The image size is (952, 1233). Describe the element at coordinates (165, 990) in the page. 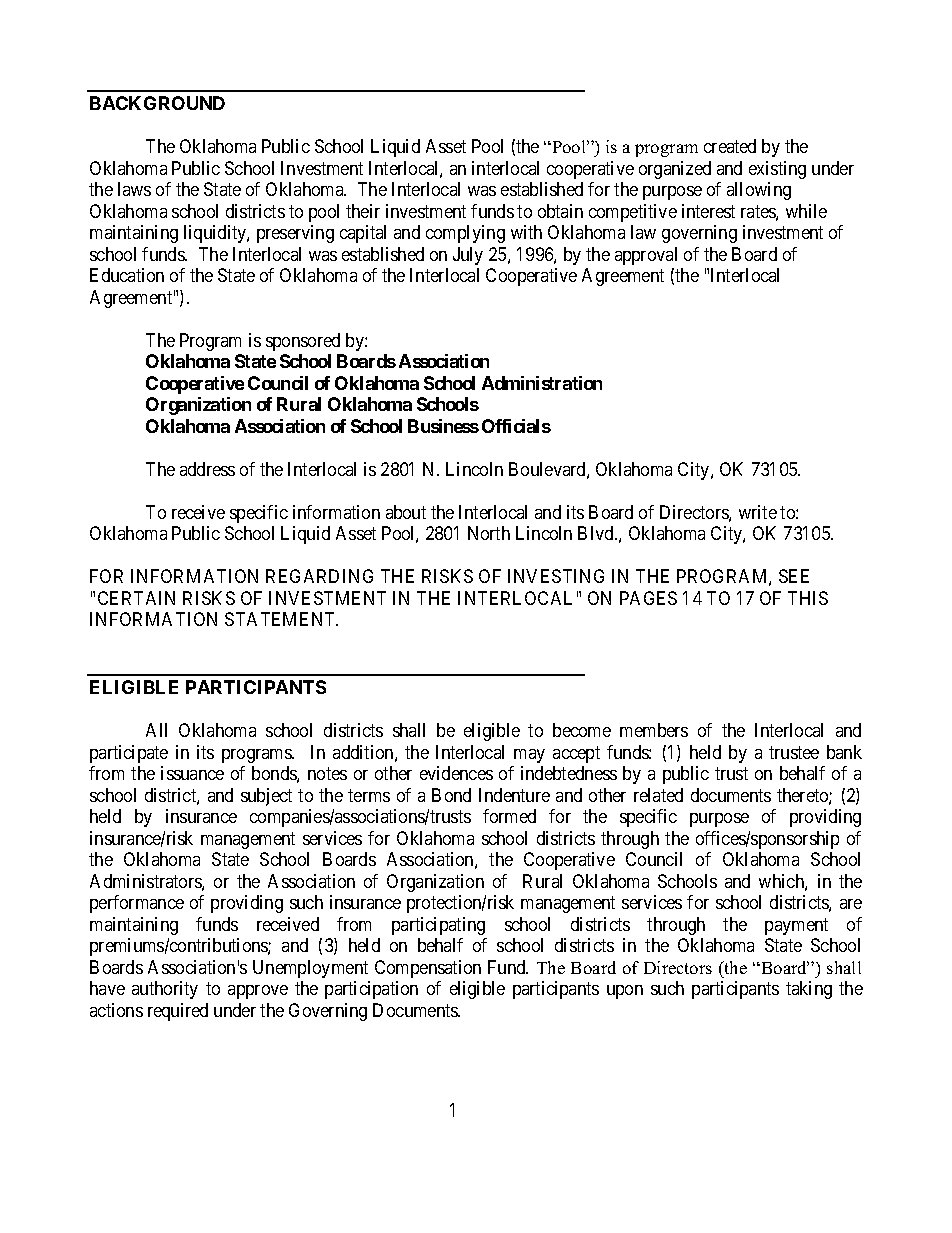

I see `authority` at that location.
